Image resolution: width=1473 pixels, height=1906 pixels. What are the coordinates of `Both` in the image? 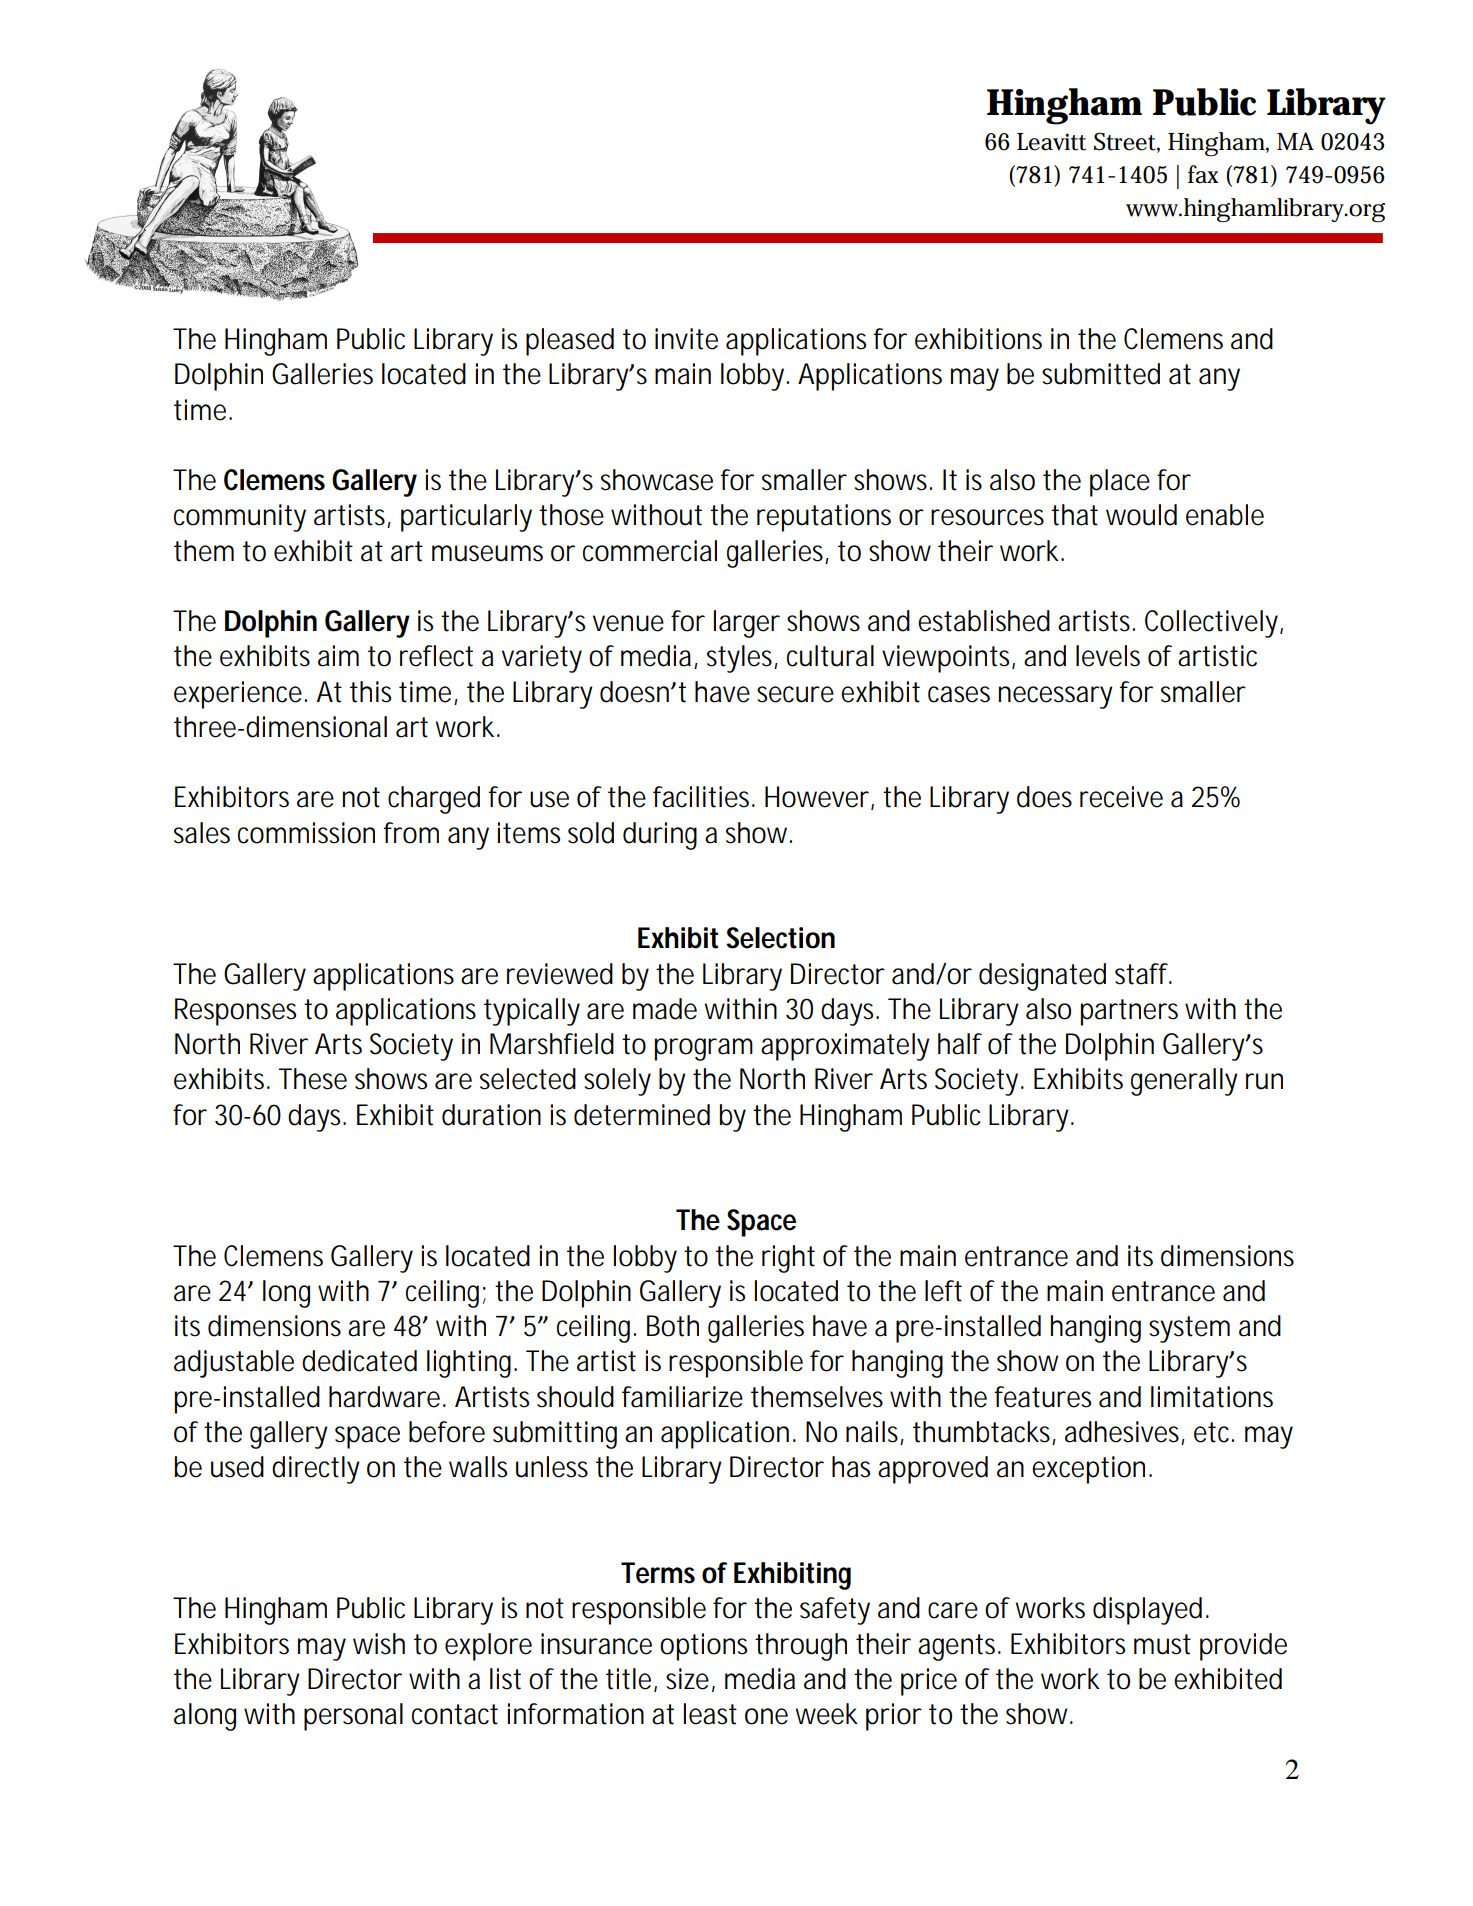 It's located at (673, 1326).
